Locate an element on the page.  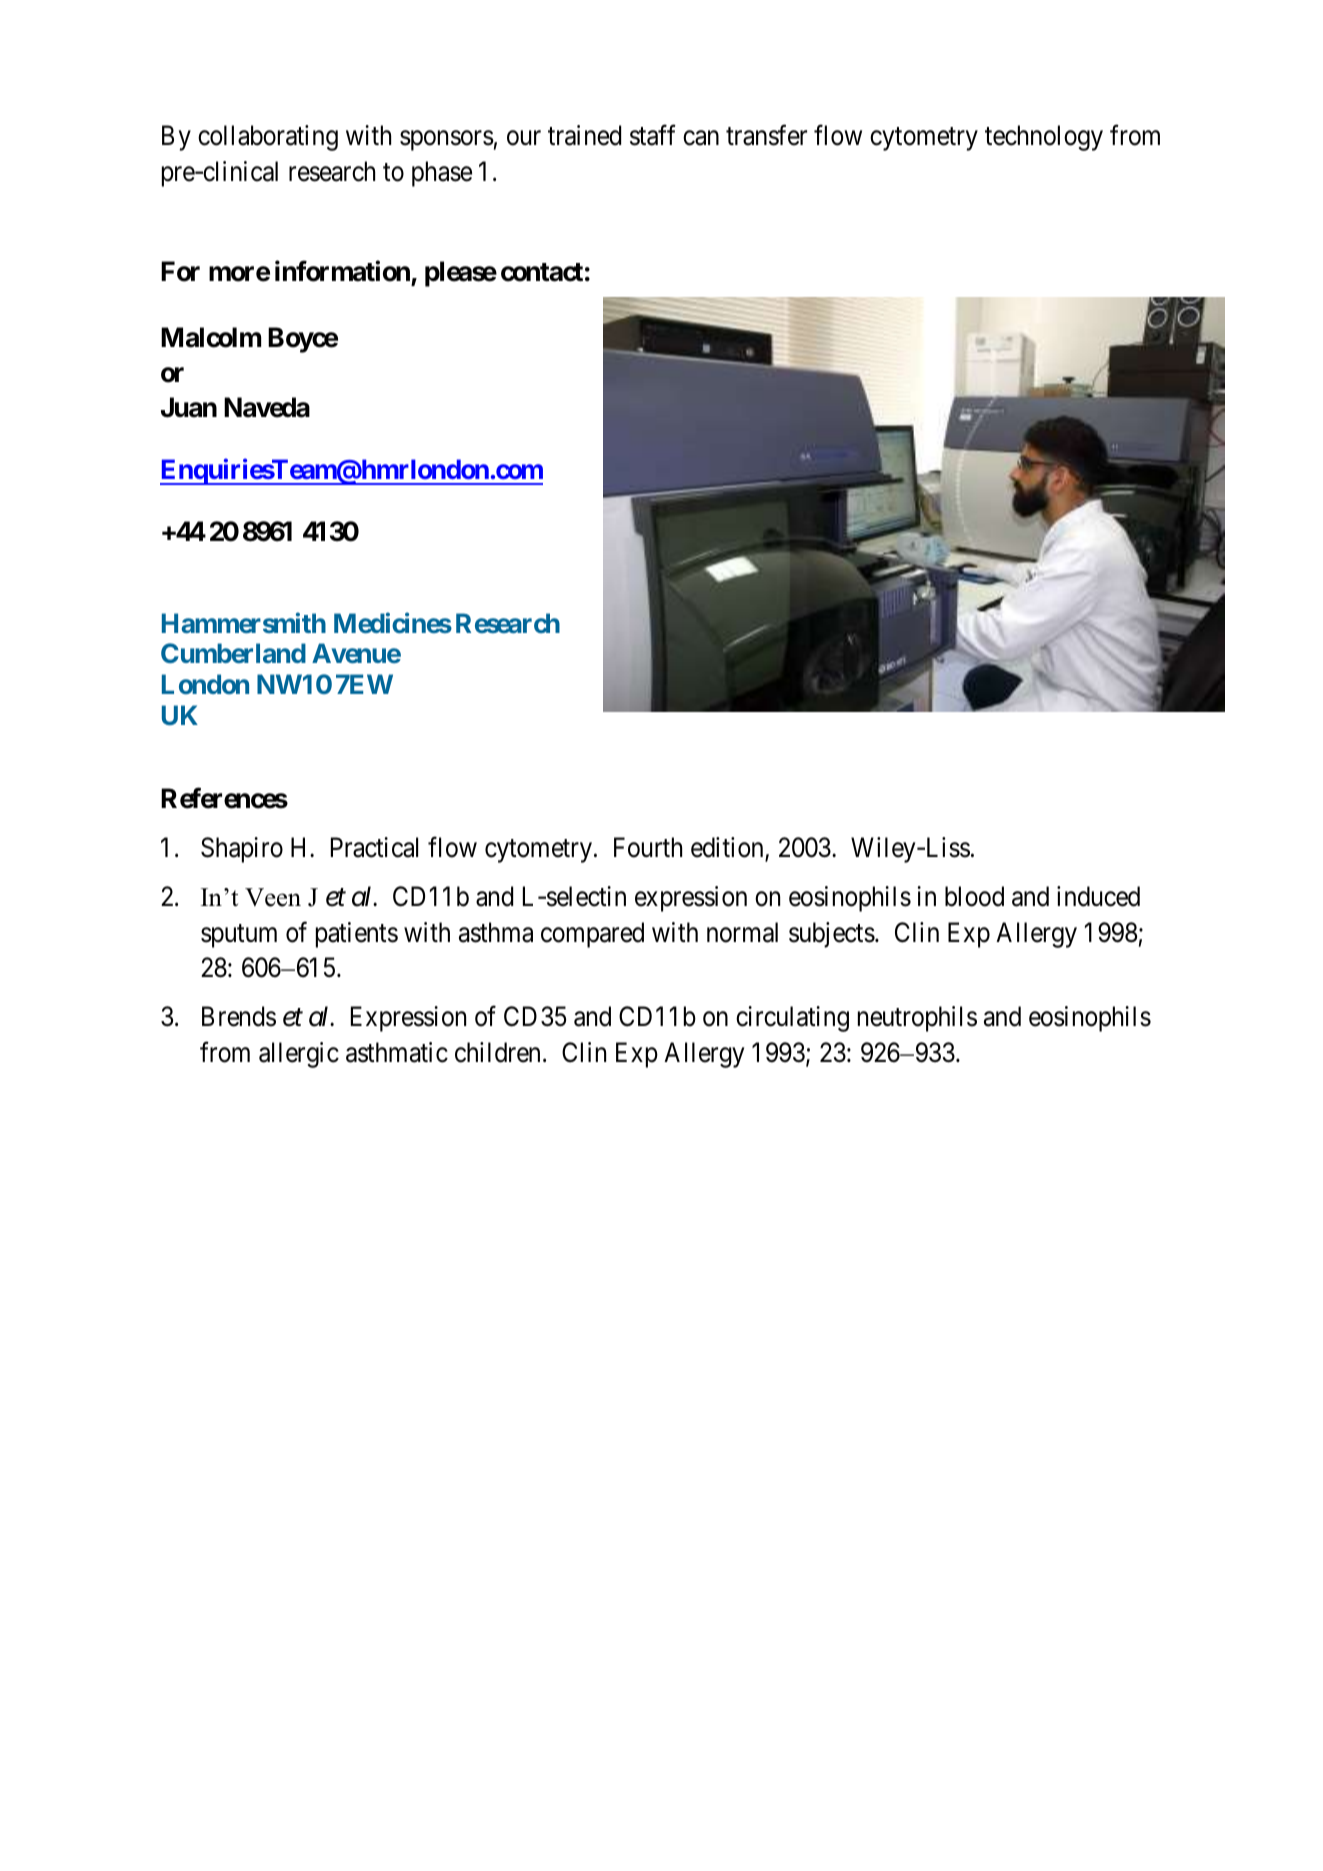
Fourth is located at coordinates (648, 847).
